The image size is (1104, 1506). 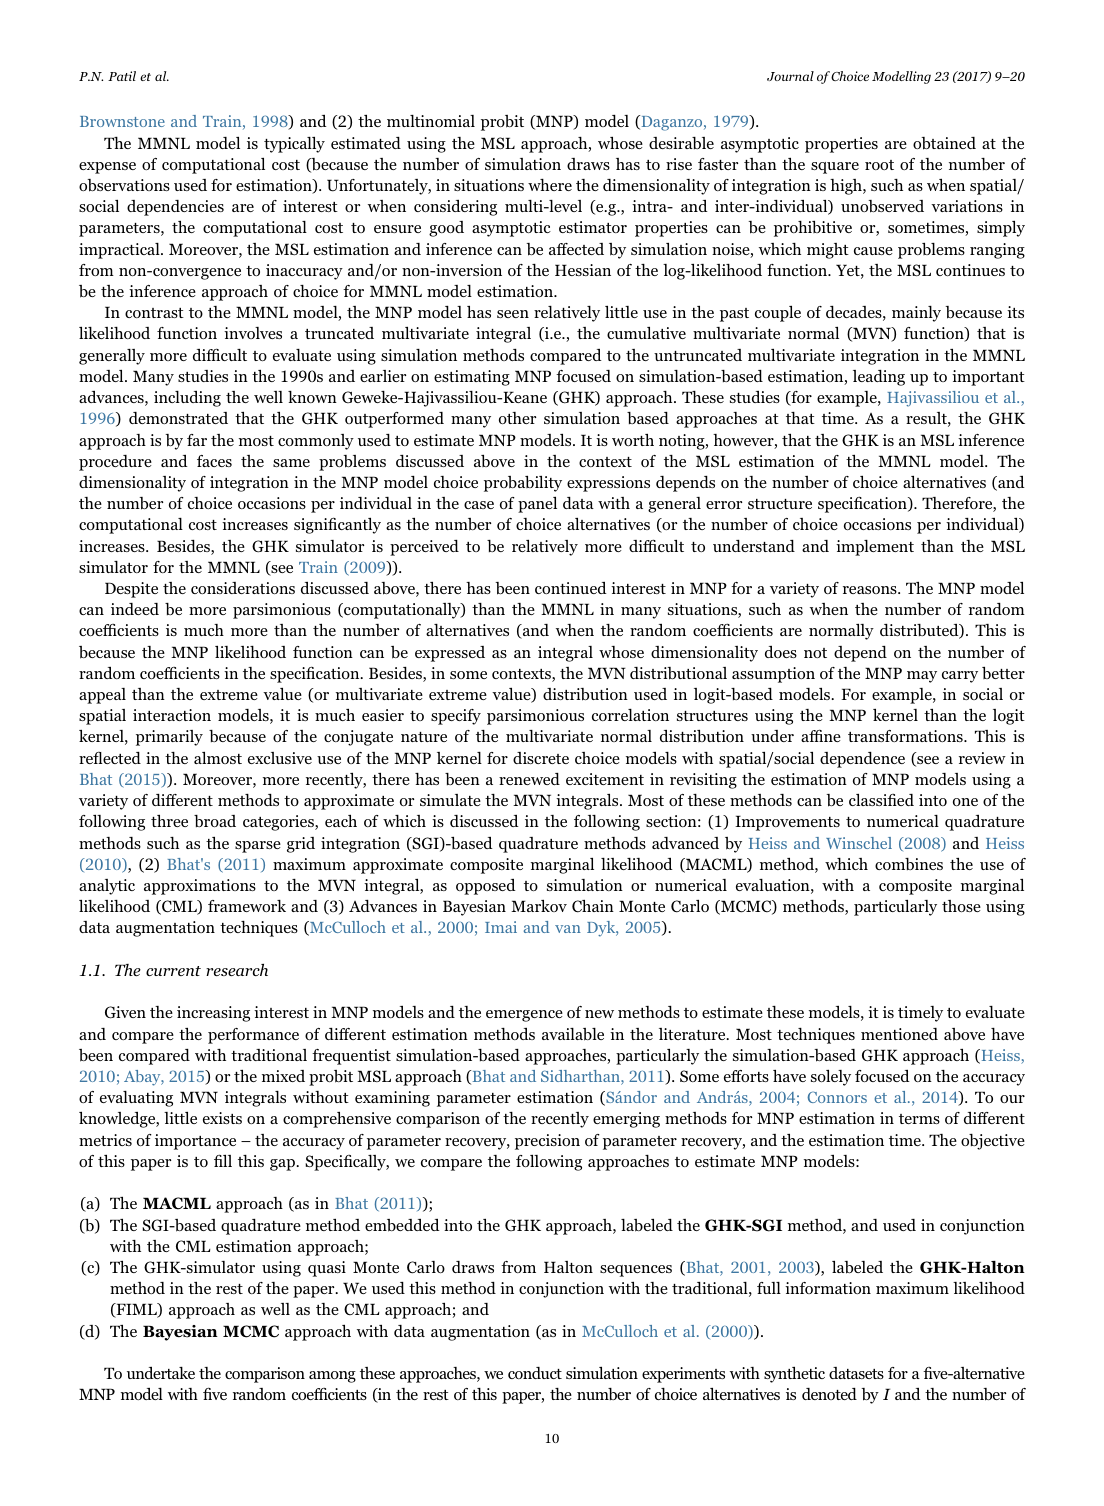 What do you see at coordinates (906, 736) in the document?
I see `transformations` at bounding box center [906, 736].
